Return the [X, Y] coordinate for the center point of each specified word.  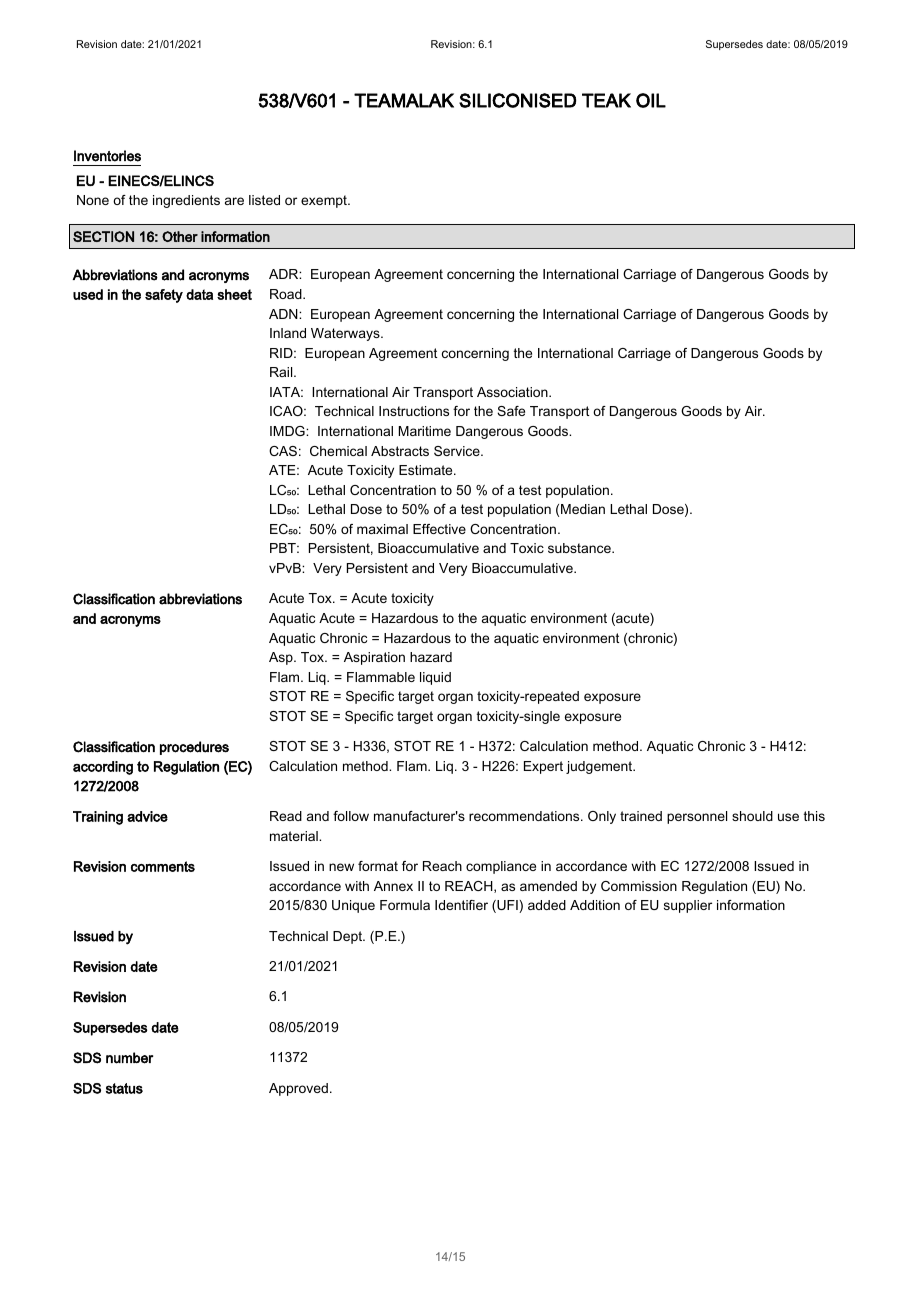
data [199, 294]
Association [513, 392]
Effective [439, 529]
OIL [651, 100]
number [129, 1058]
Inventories [107, 156]
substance [580, 548]
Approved [298, 1089]
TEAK [606, 100]
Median [583, 509]
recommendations [525, 816]
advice [147, 816]
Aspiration [374, 658]
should [752, 816]
